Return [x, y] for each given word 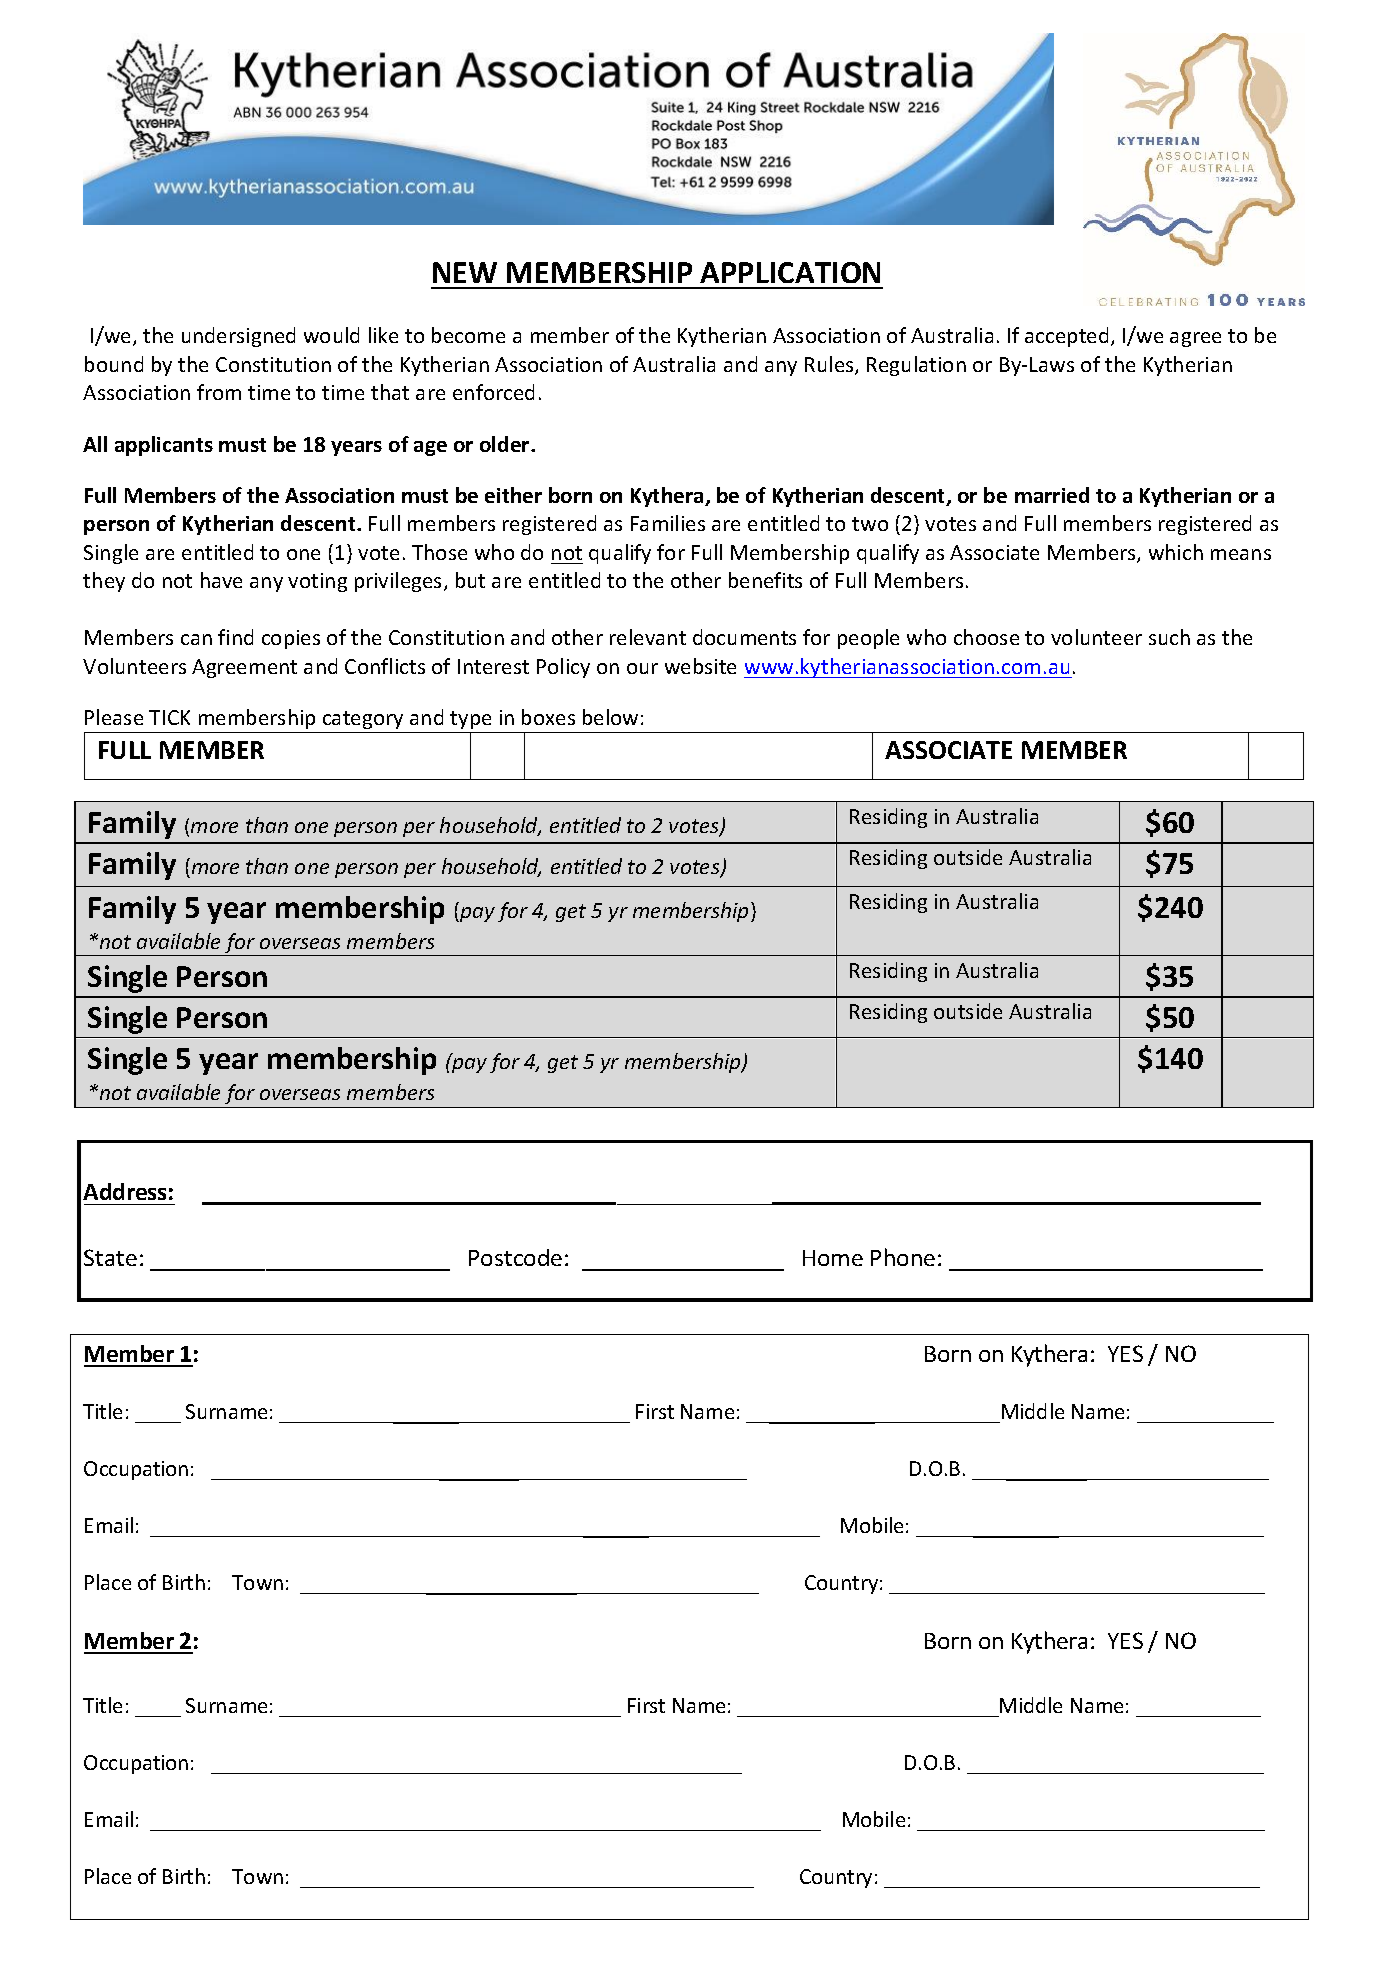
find [235, 637]
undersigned [238, 337]
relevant [648, 637]
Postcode [515, 1257]
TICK [169, 717]
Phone [903, 1257]
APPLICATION [790, 272]
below [610, 717]
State [110, 1257]
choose [986, 637]
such [1169, 637]
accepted [1066, 337]
